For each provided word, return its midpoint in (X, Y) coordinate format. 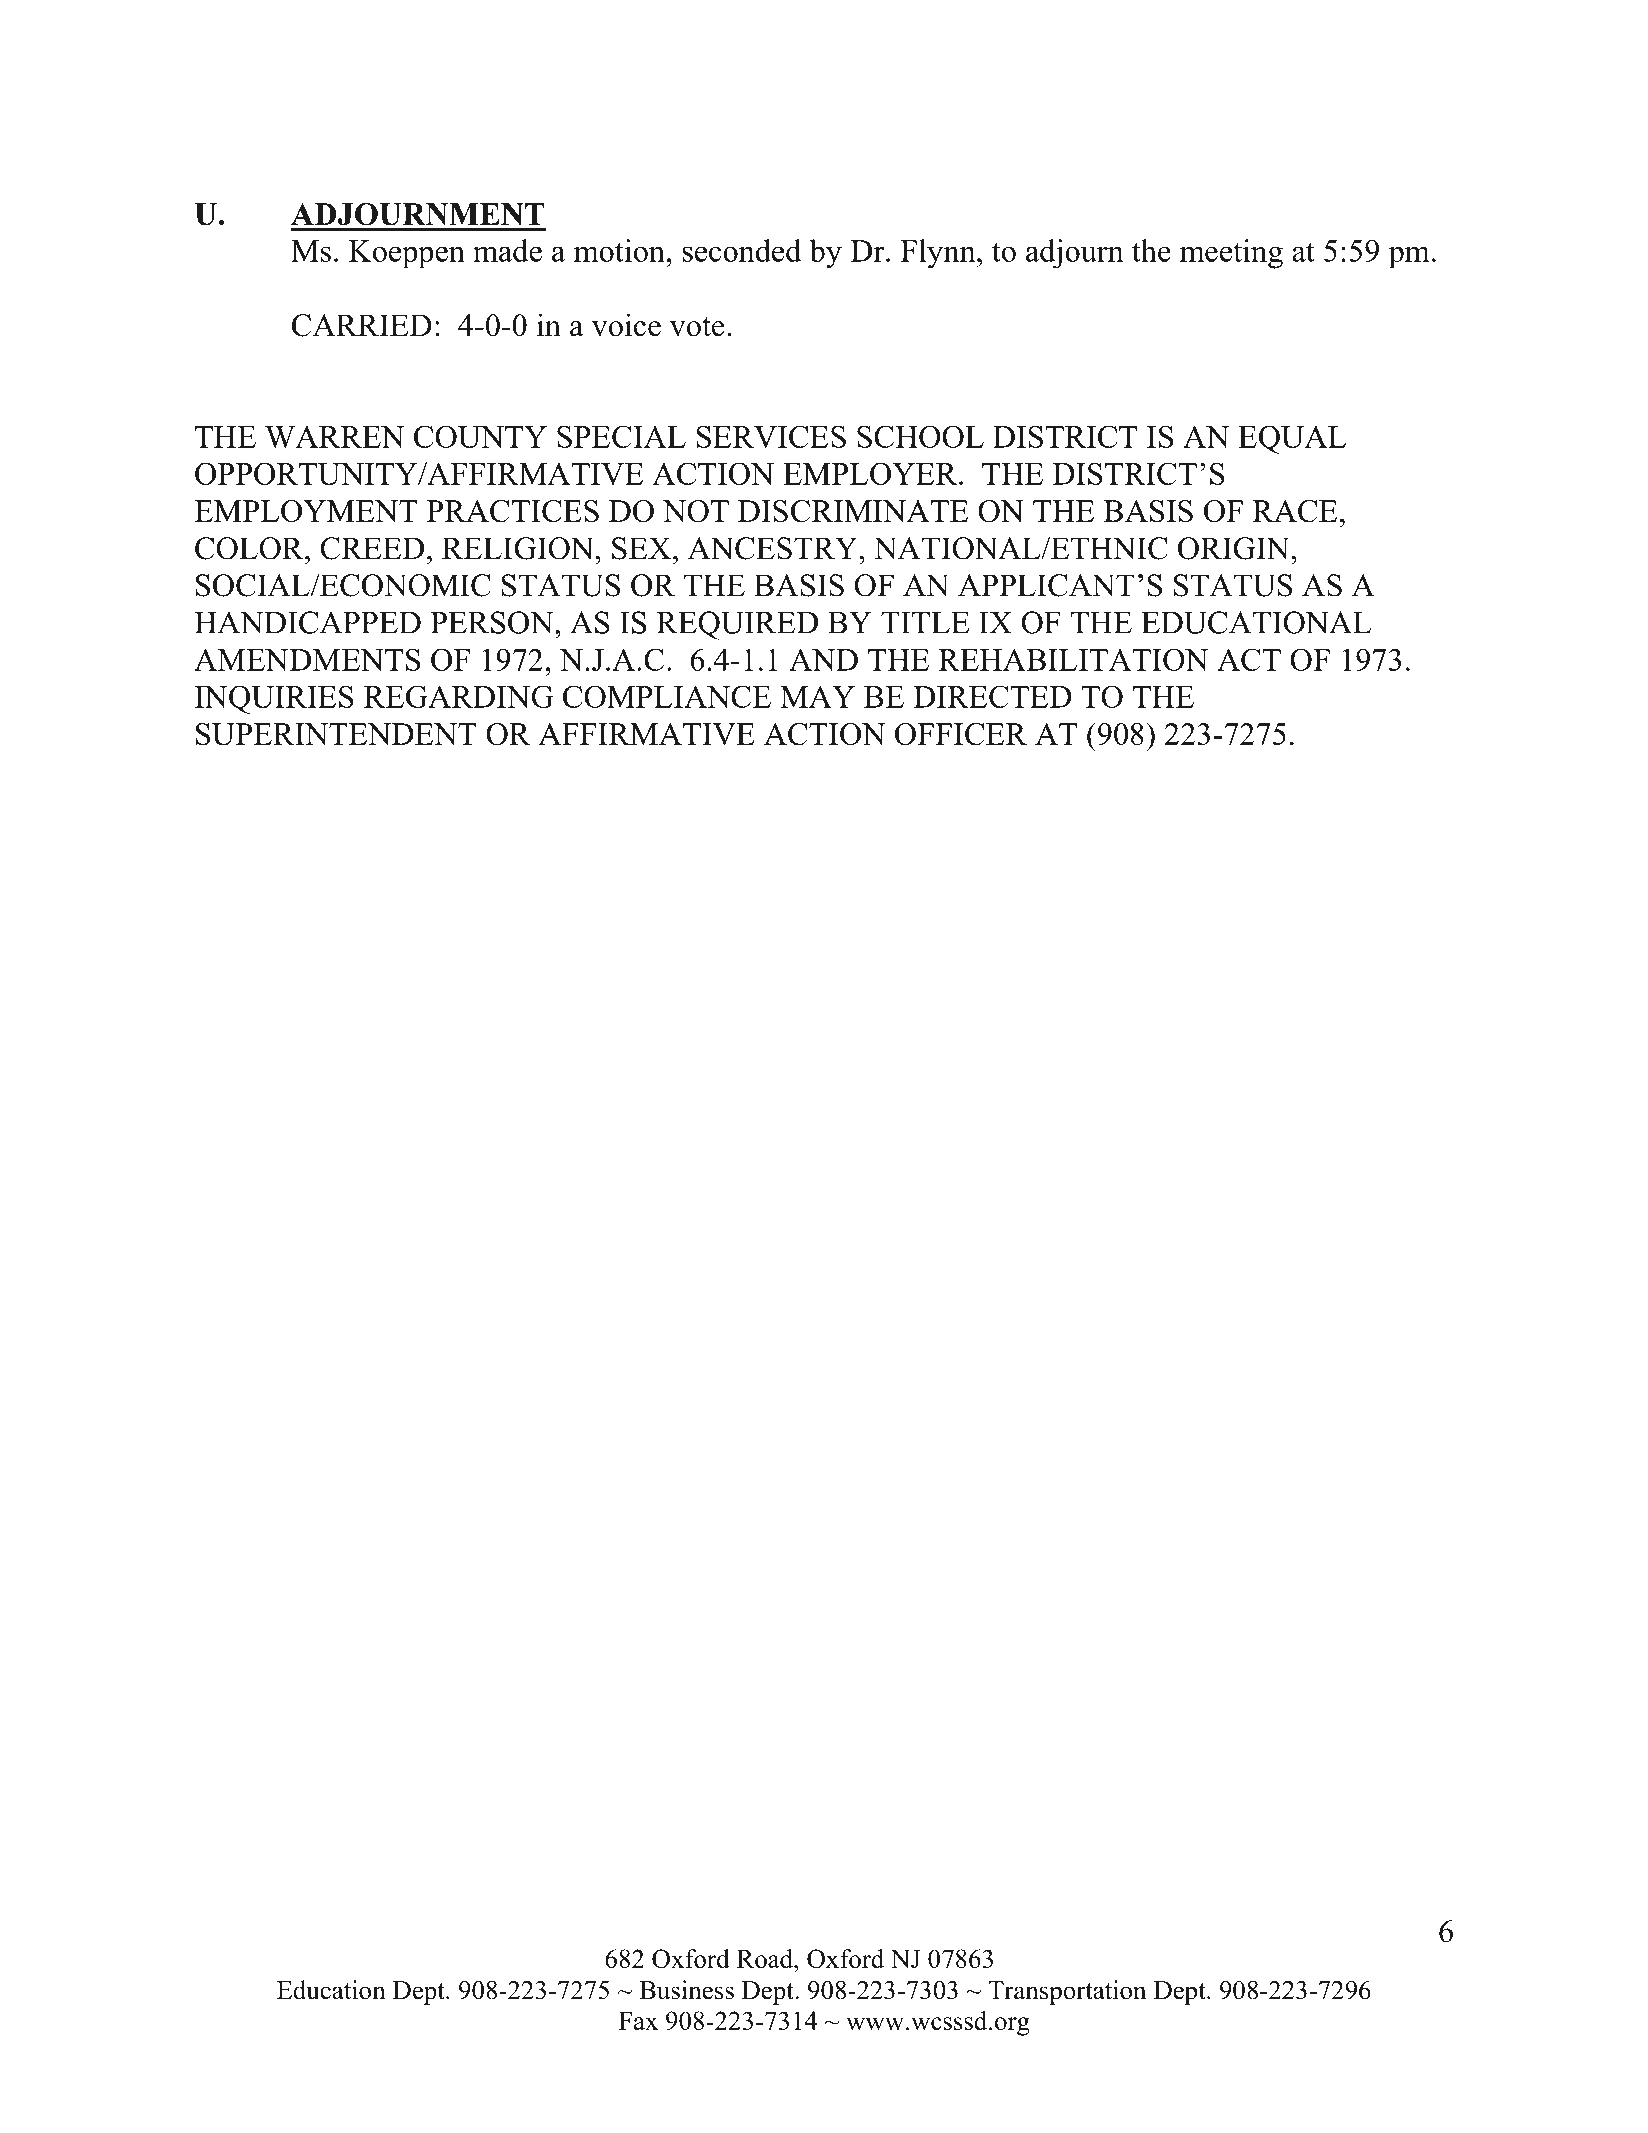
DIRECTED (992, 696)
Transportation (1067, 1992)
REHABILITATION (1073, 659)
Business (686, 1990)
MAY (817, 696)
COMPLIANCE (667, 696)
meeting (1231, 254)
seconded (742, 250)
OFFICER (961, 734)
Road (766, 1958)
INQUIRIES (274, 699)
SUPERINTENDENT (336, 734)
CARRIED (362, 325)
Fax (638, 2021)
